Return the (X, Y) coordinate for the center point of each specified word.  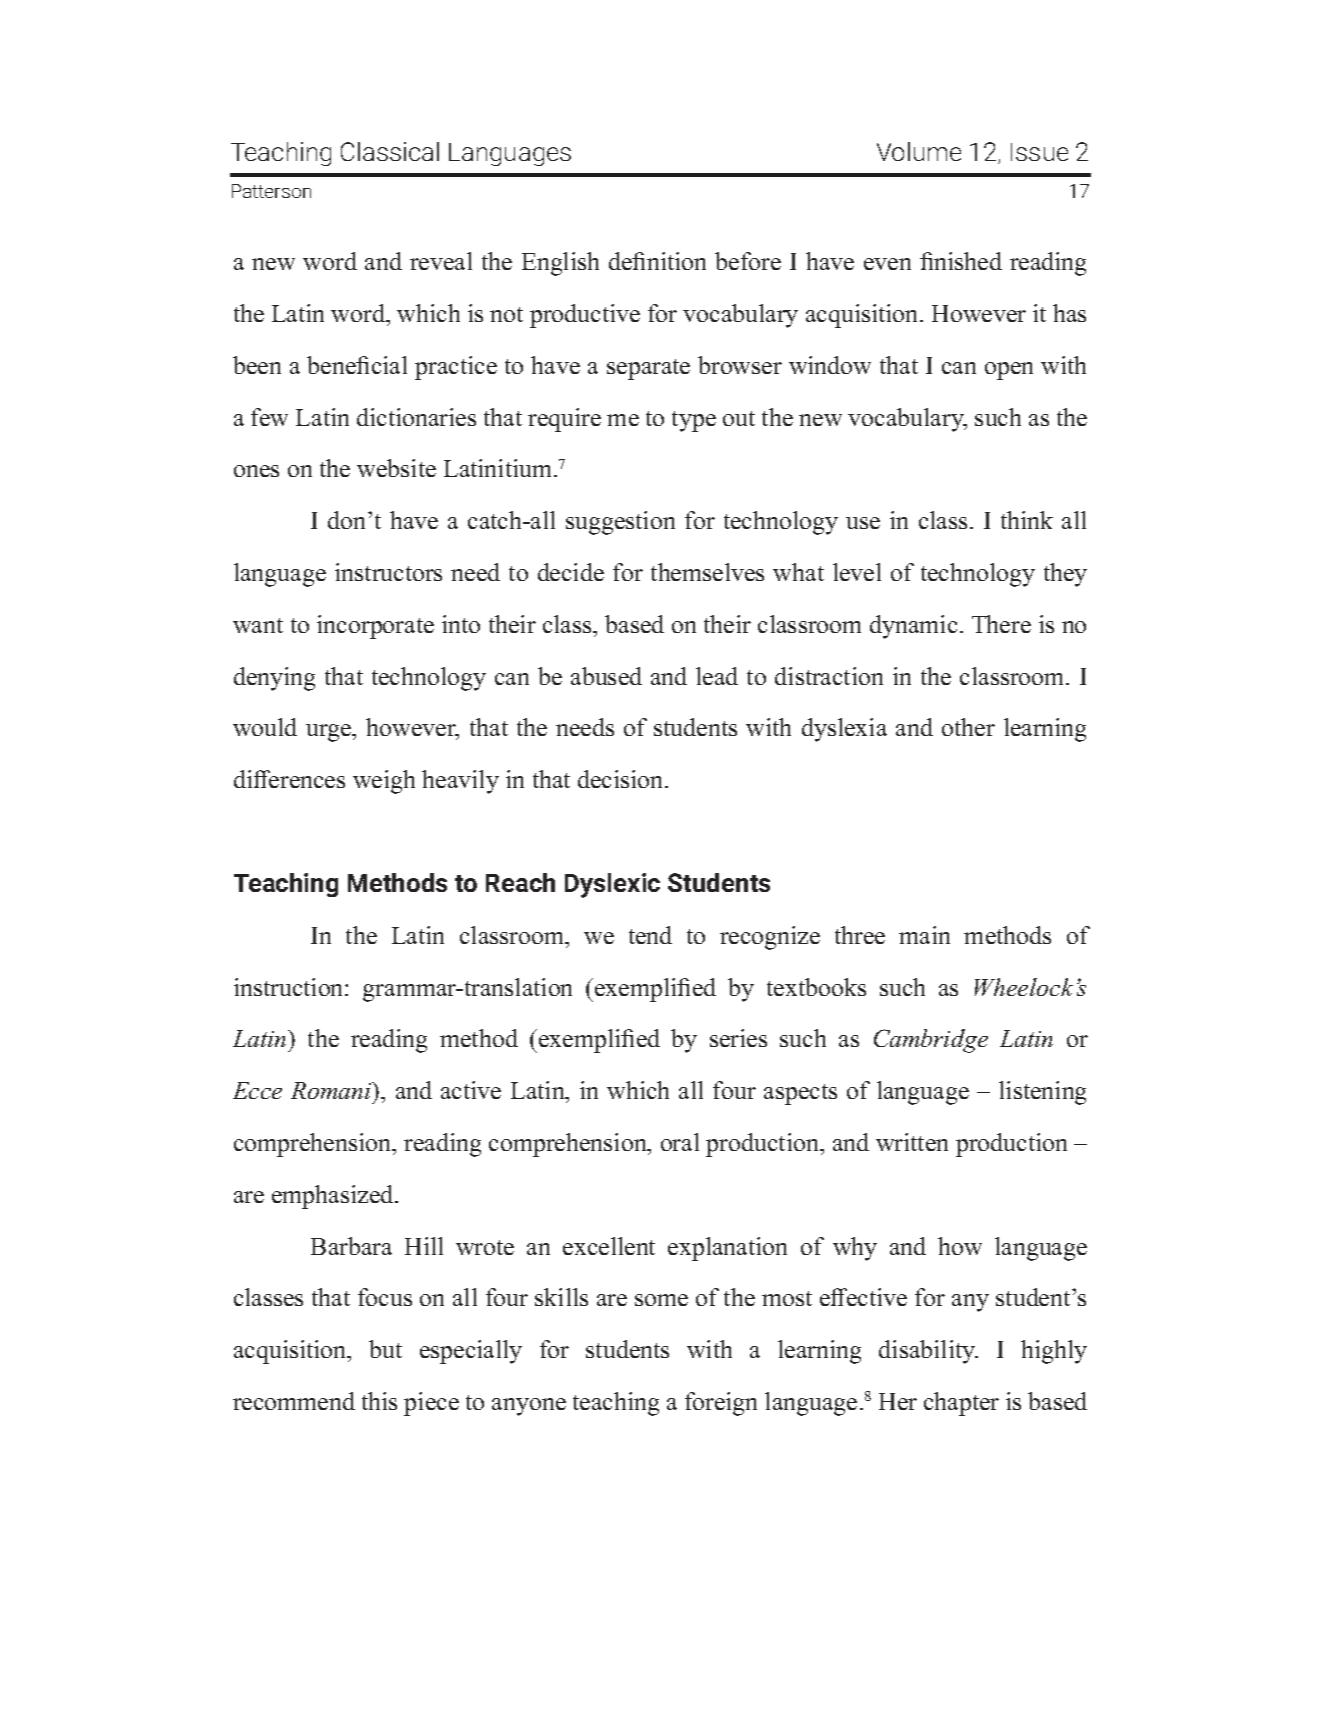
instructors (388, 572)
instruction (290, 987)
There (1001, 624)
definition (657, 261)
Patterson (271, 191)
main (924, 935)
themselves (707, 572)
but (385, 1349)
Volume (919, 151)
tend (650, 935)
